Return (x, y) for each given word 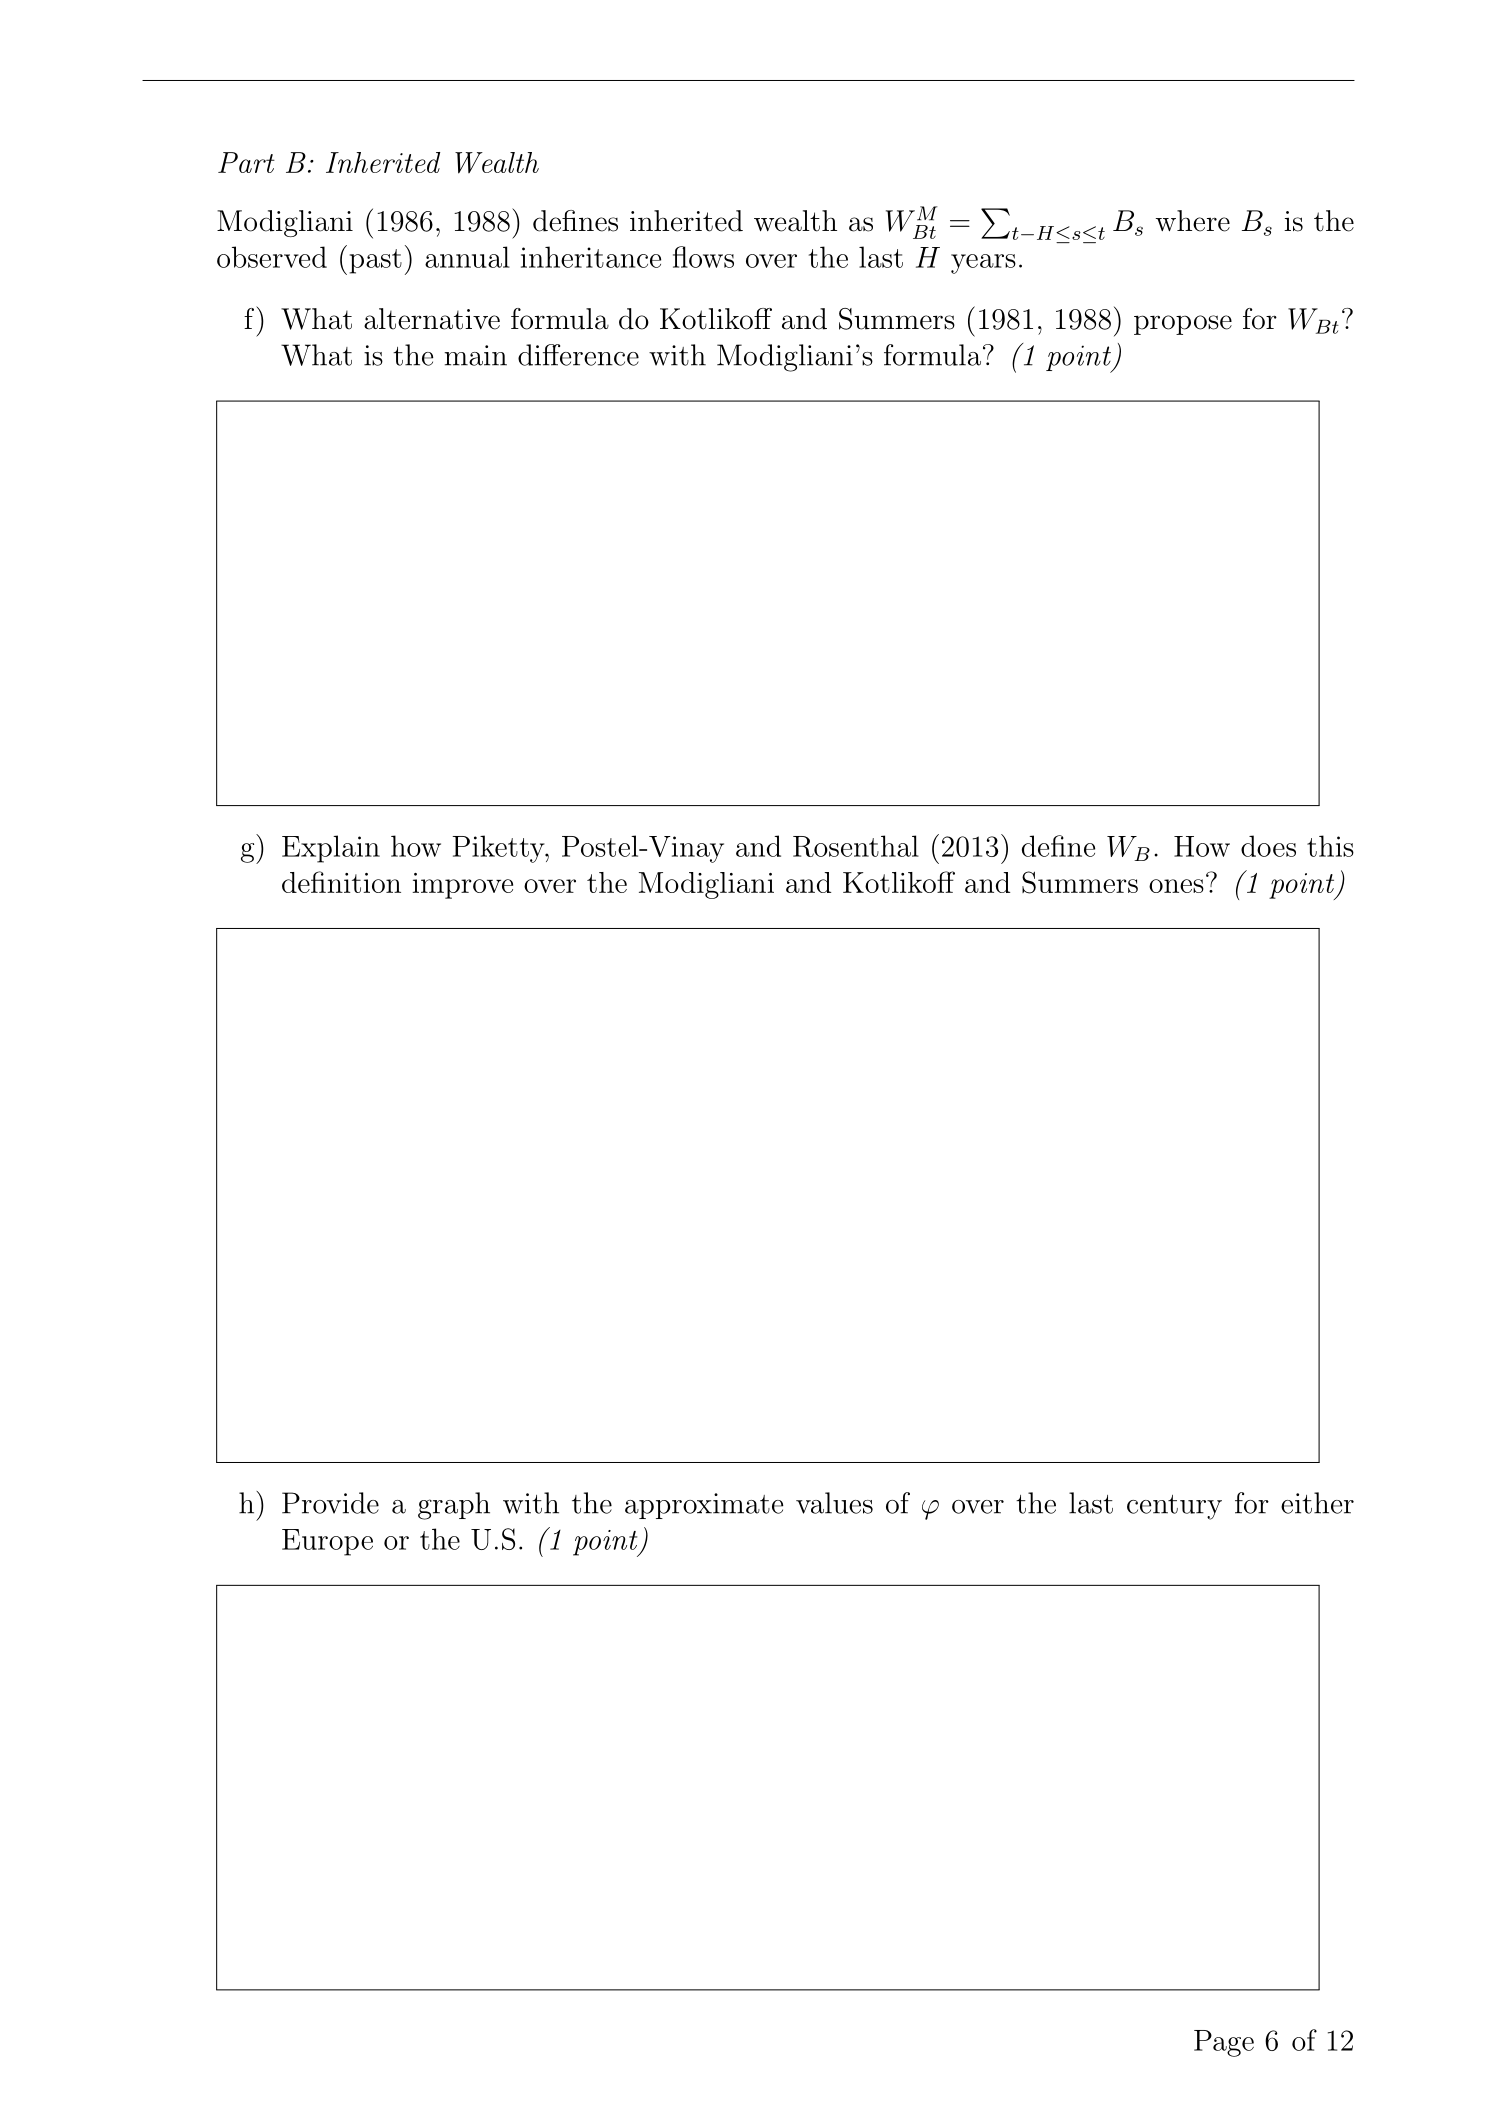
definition (341, 882)
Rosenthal (856, 846)
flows (703, 257)
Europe (327, 1542)
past (375, 261)
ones (1176, 886)
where (1193, 221)
